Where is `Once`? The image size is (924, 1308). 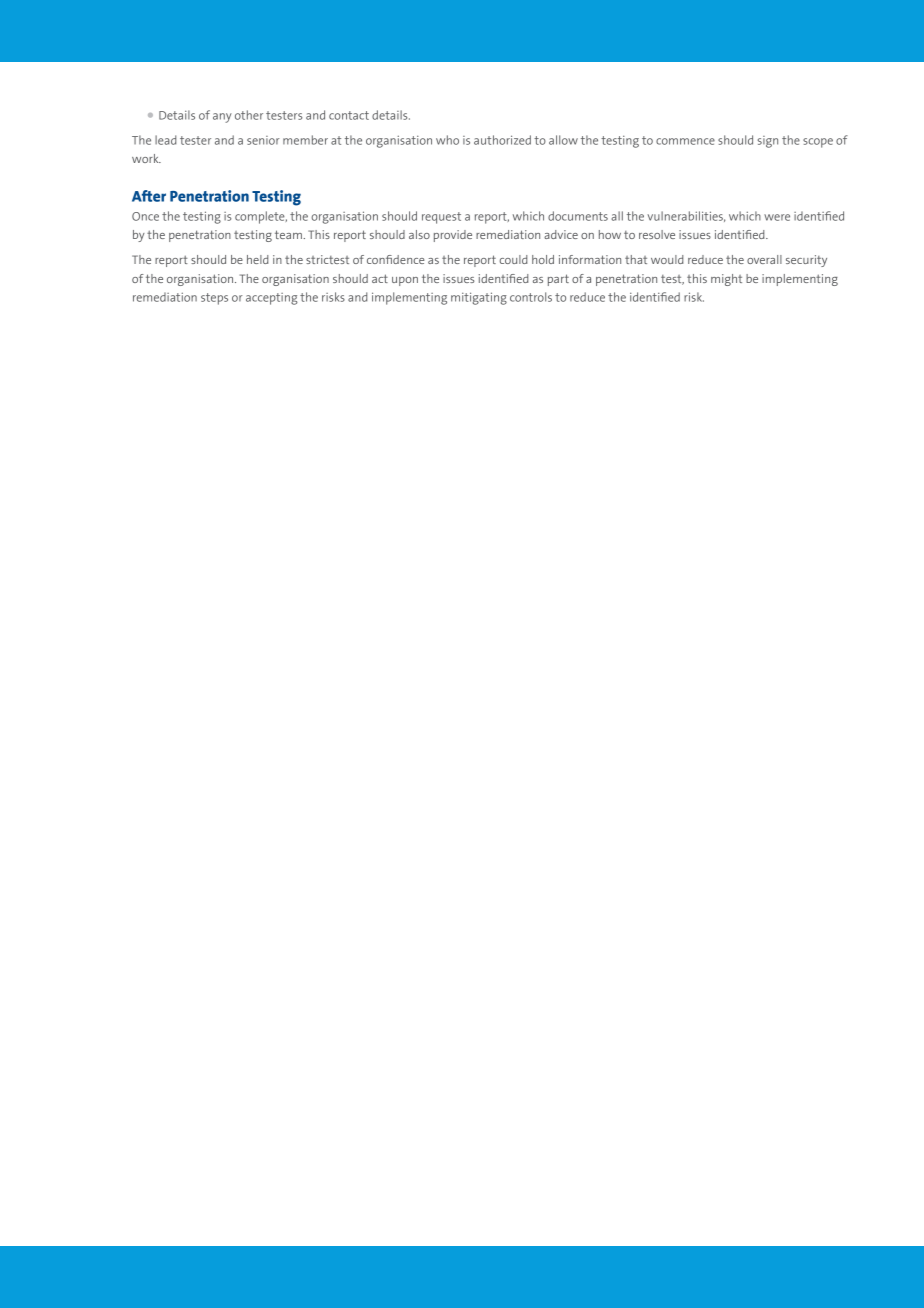
Once is located at coordinates (145, 216).
